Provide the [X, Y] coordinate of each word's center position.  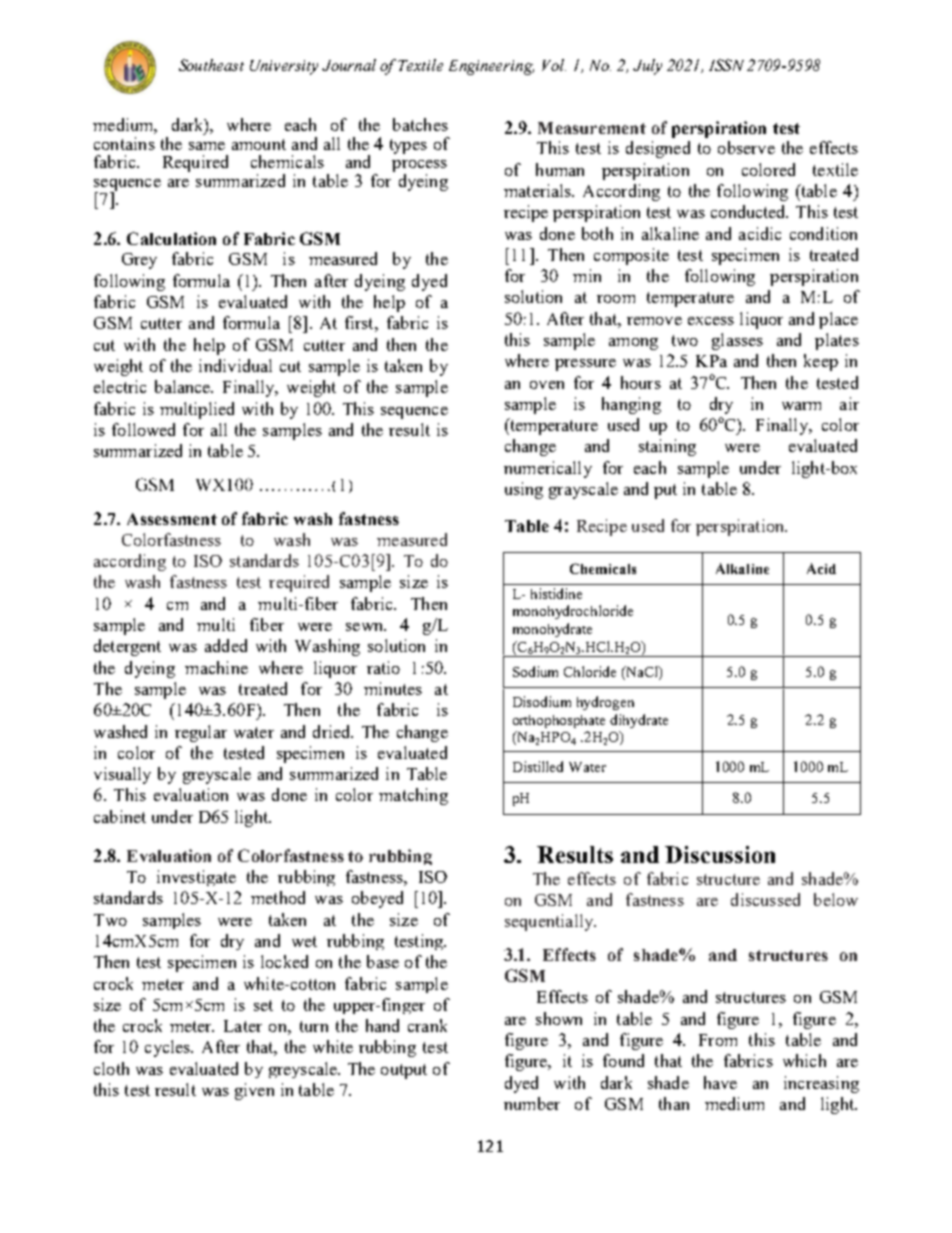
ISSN [726, 65]
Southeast [211, 65]
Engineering [491, 67]
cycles [169, 1048]
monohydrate [552, 630]
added [226, 645]
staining [667, 447]
